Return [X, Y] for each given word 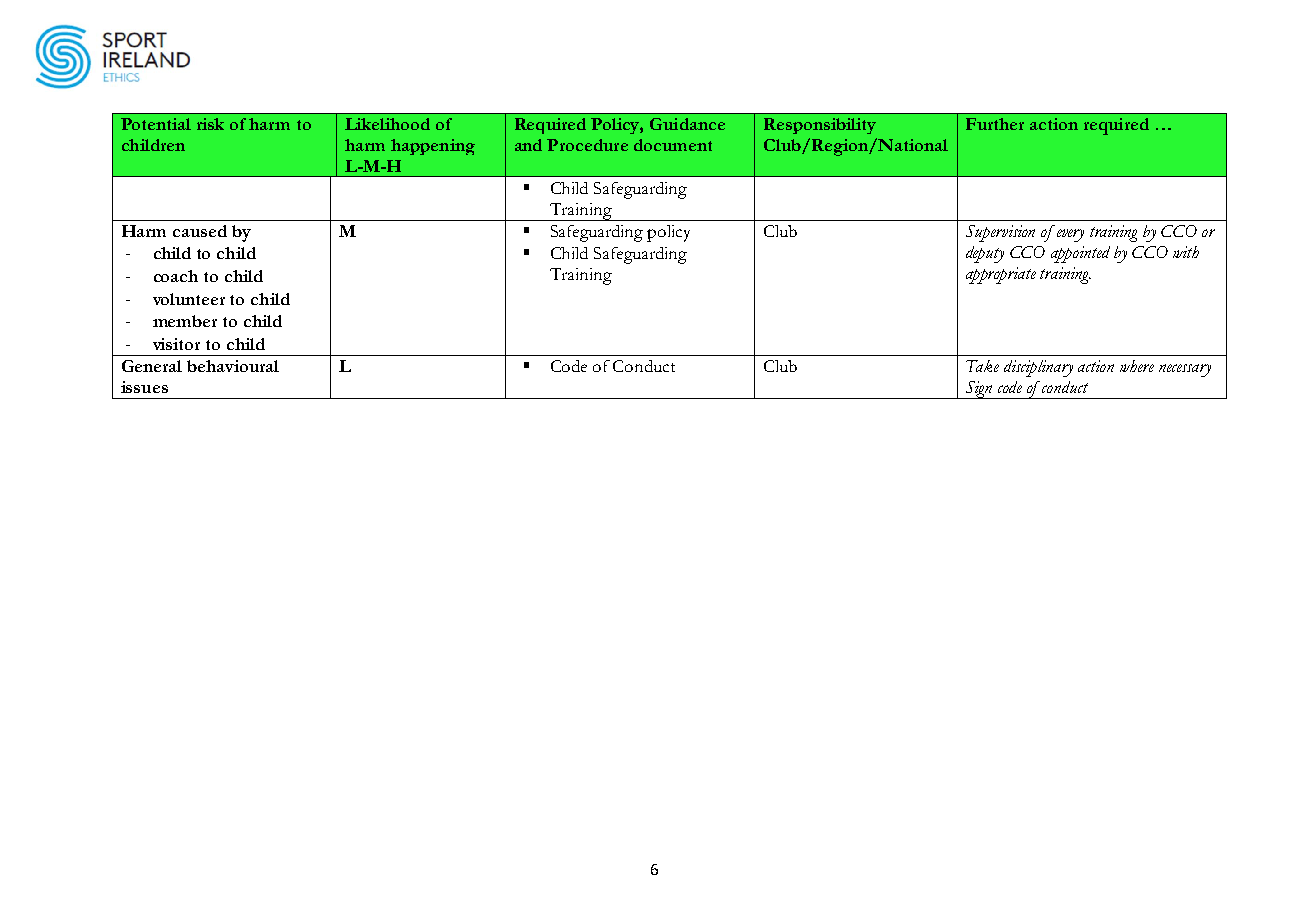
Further [995, 124]
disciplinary [1038, 368]
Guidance [687, 124]
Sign [979, 390]
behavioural [233, 366]
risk [210, 124]
